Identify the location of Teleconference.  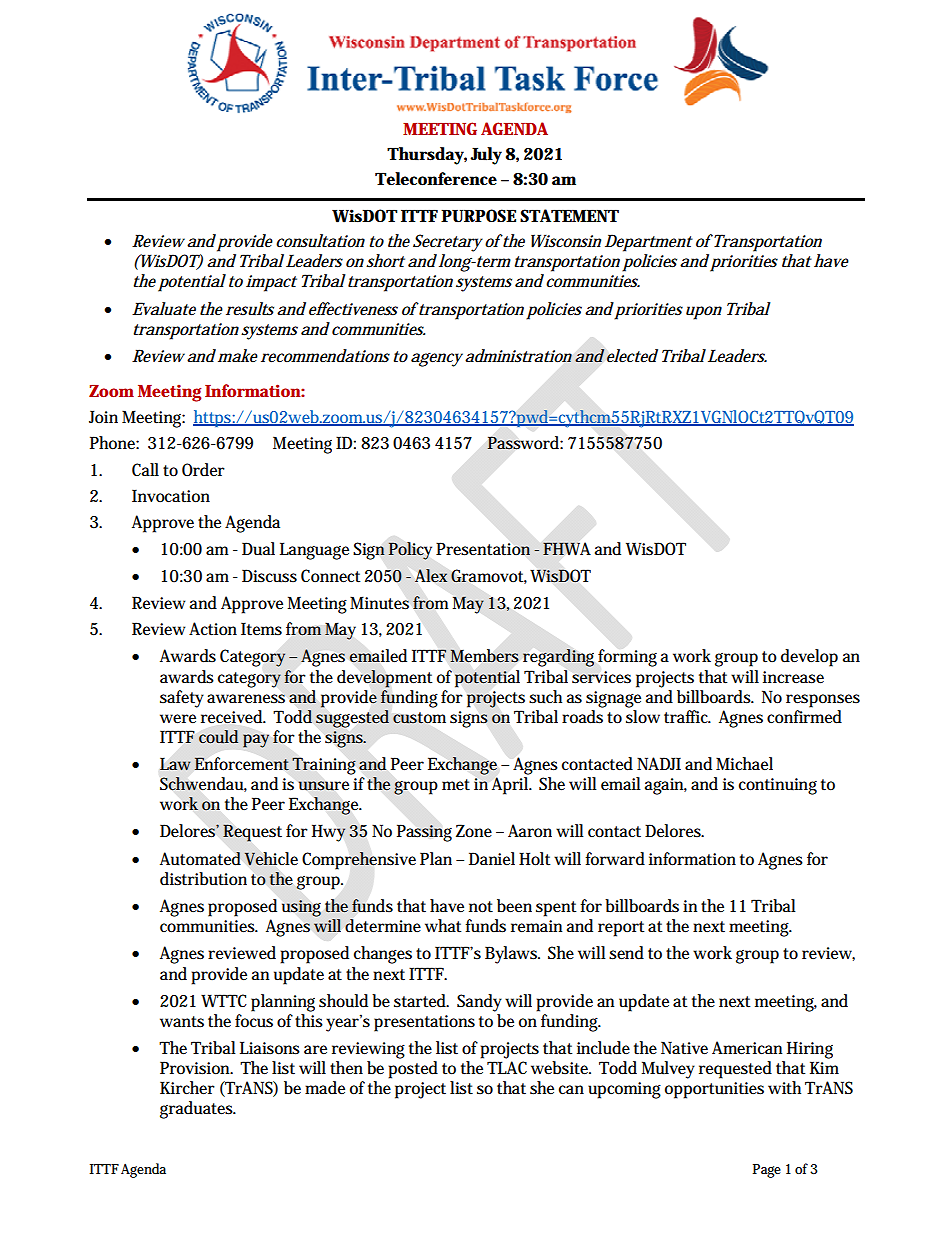
(436, 179).
